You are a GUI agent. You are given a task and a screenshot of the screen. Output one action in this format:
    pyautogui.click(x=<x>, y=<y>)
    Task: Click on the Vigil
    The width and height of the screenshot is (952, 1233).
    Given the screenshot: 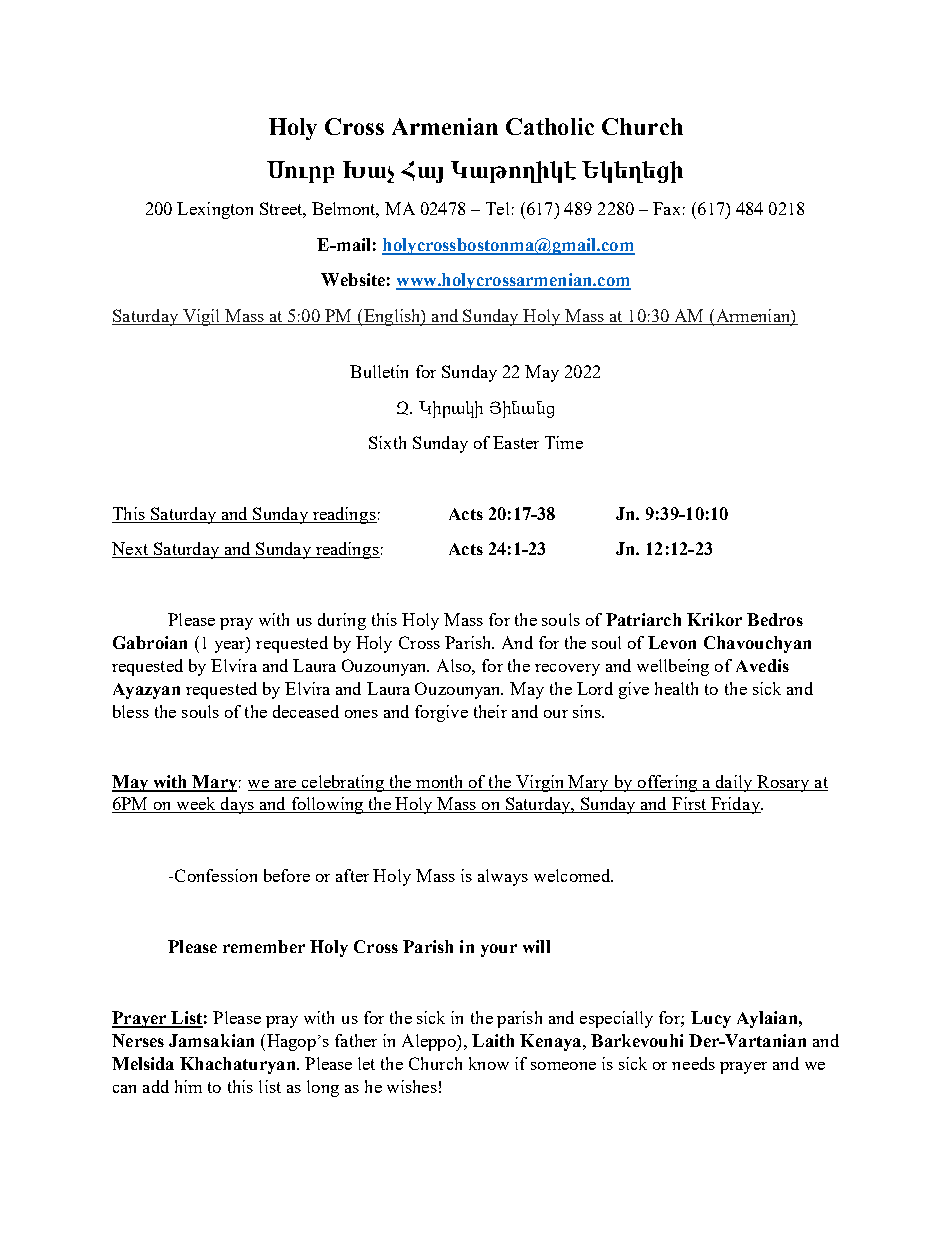 What is the action you would take?
    pyautogui.click(x=202, y=317)
